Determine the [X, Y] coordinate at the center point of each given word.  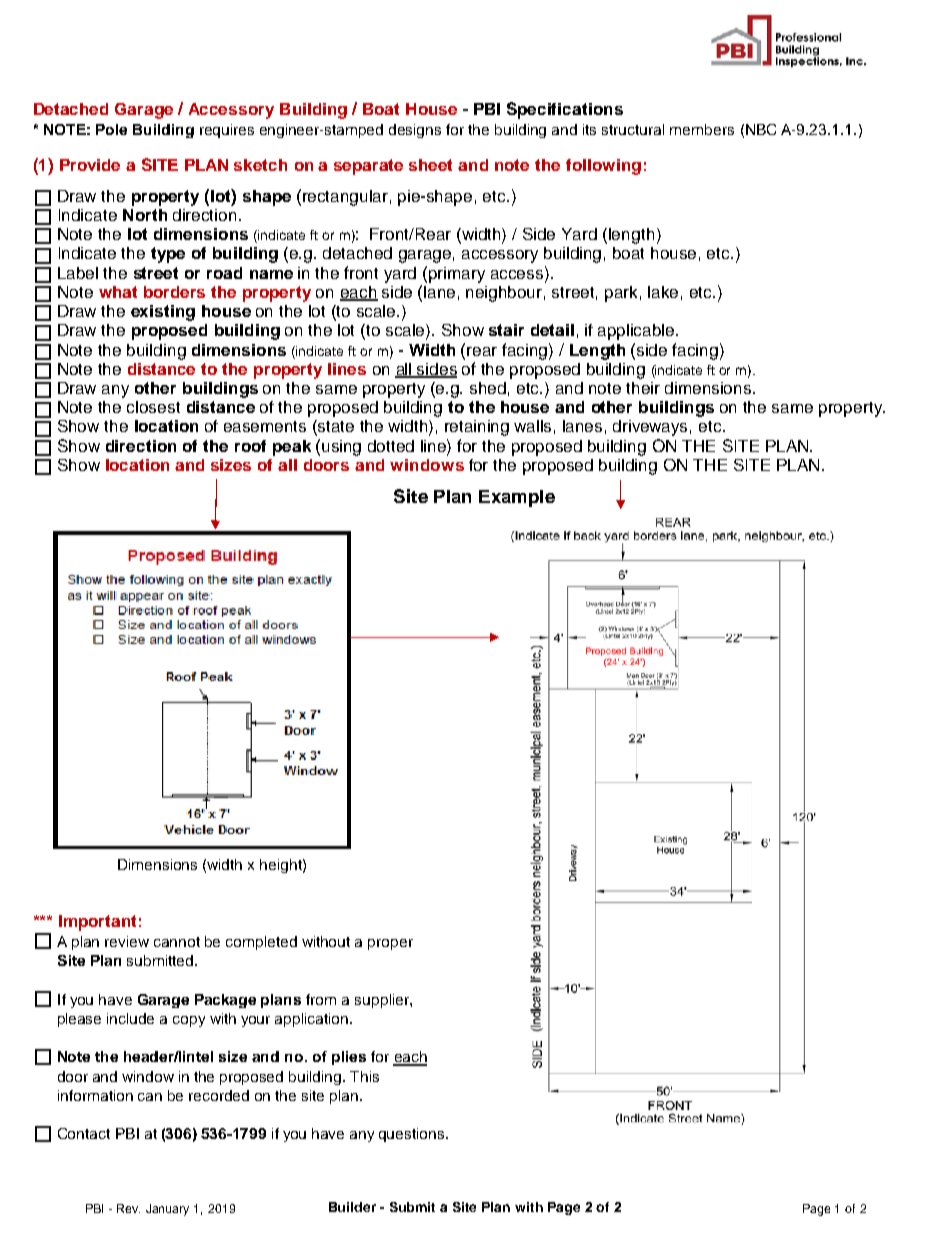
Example [517, 498]
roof [250, 446]
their [643, 388]
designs [415, 131]
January [167, 1210]
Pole [111, 129]
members [702, 129]
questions [413, 1135]
